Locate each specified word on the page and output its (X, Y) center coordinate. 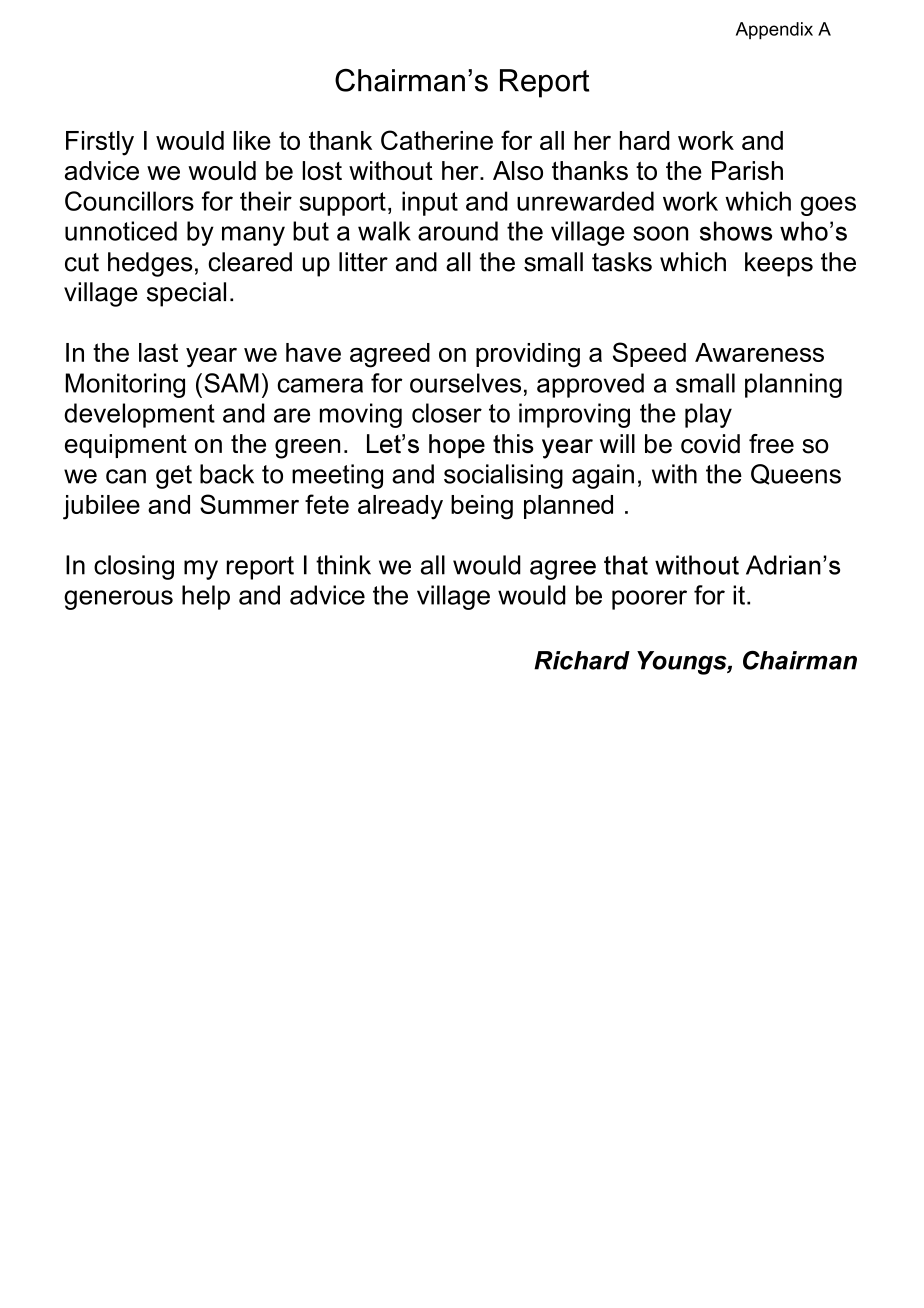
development (139, 415)
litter (363, 262)
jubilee (101, 507)
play (708, 415)
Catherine (437, 140)
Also (518, 170)
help (206, 597)
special (186, 294)
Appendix (774, 31)
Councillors (129, 201)
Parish (747, 170)
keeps (779, 264)
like (252, 140)
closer (447, 413)
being (482, 507)
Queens (796, 474)
